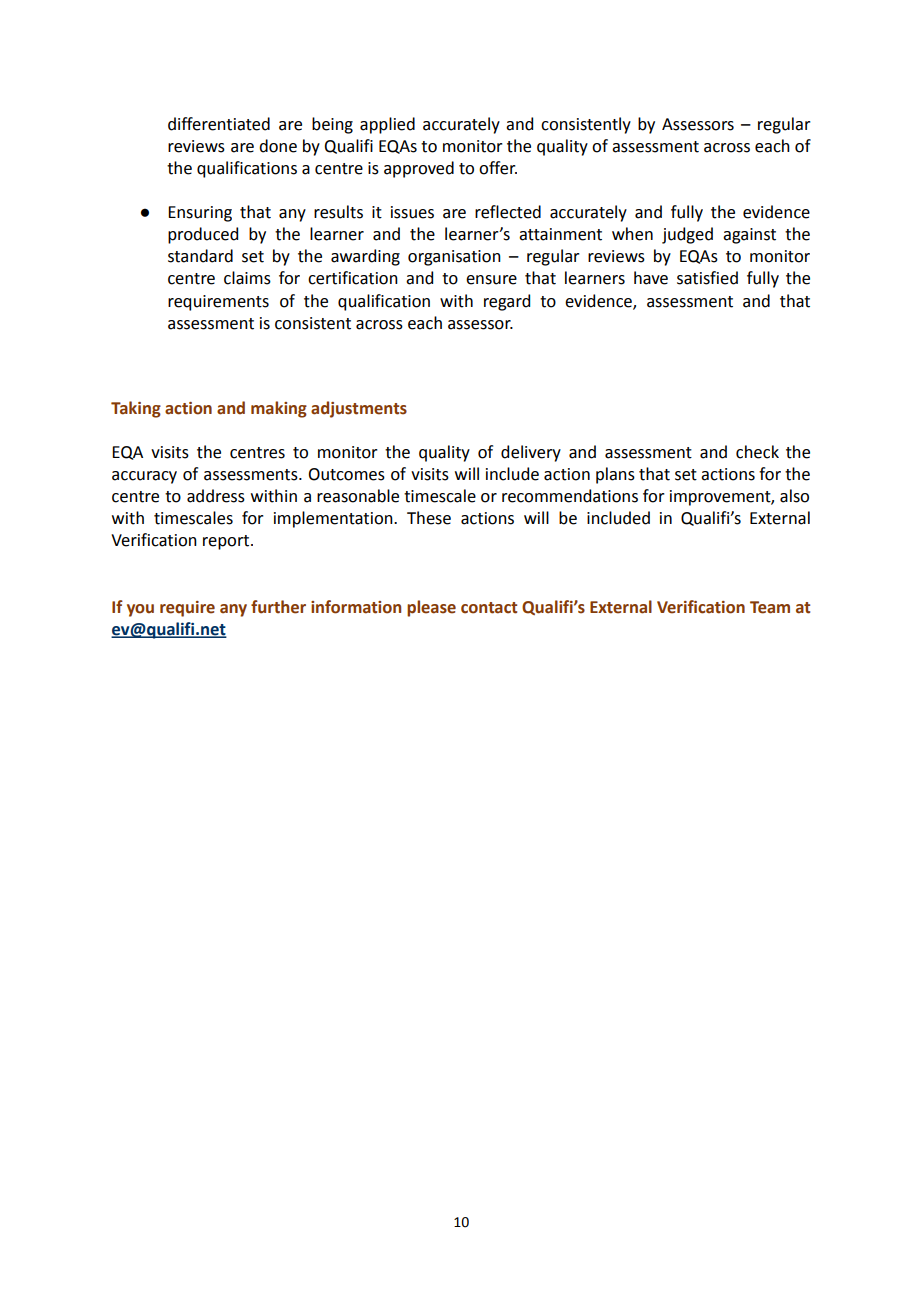 This page has width=924, height=1307. Describe the element at coordinates (498, 168) in the page. I see `offer` at that location.
